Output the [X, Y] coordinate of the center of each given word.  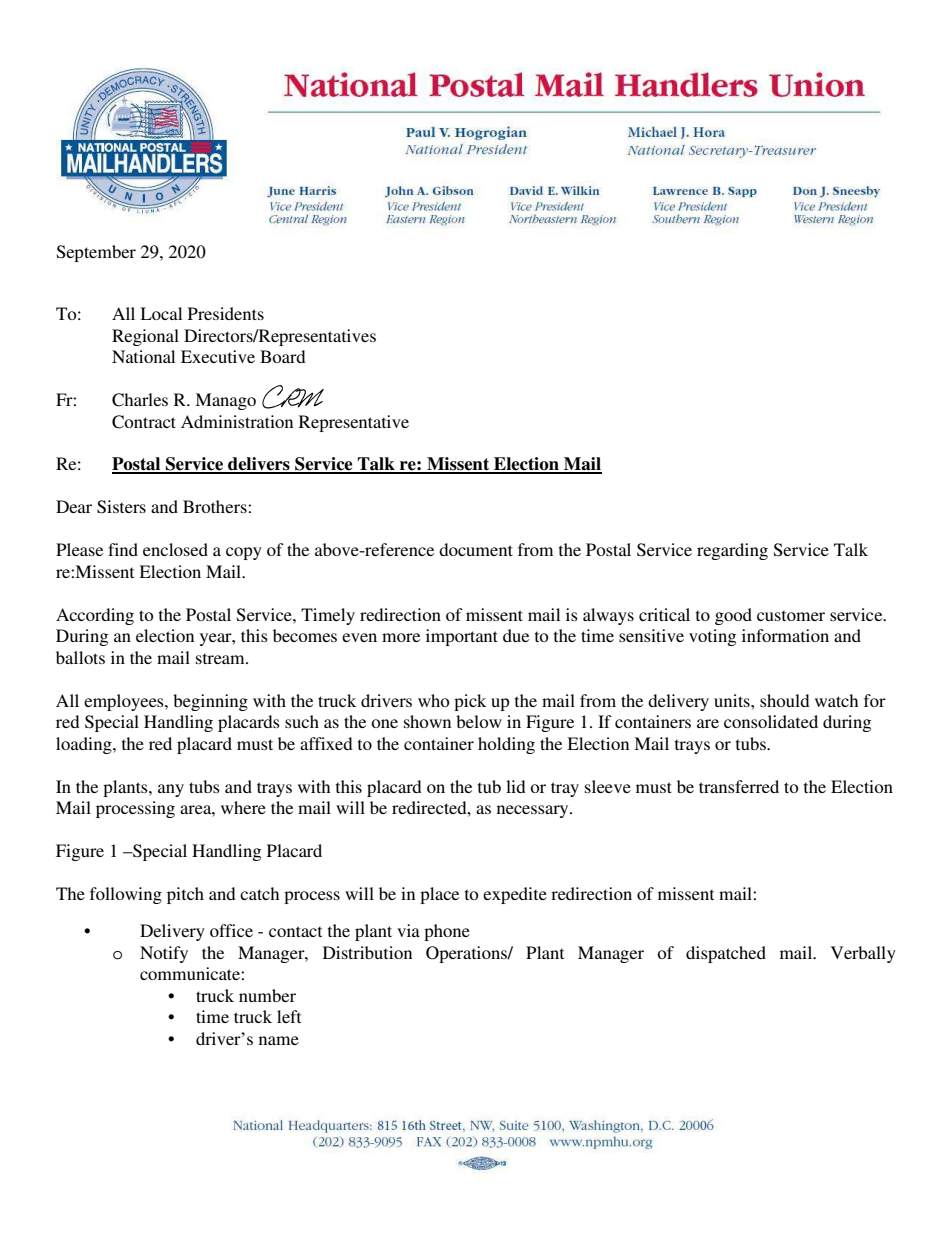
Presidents [226, 313]
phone [447, 932]
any [171, 790]
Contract [144, 422]
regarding [732, 551]
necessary [534, 811]
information [785, 635]
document [476, 549]
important [462, 637]
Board [283, 356]
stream [221, 658]
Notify [164, 954]
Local [161, 313]
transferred [739, 786]
